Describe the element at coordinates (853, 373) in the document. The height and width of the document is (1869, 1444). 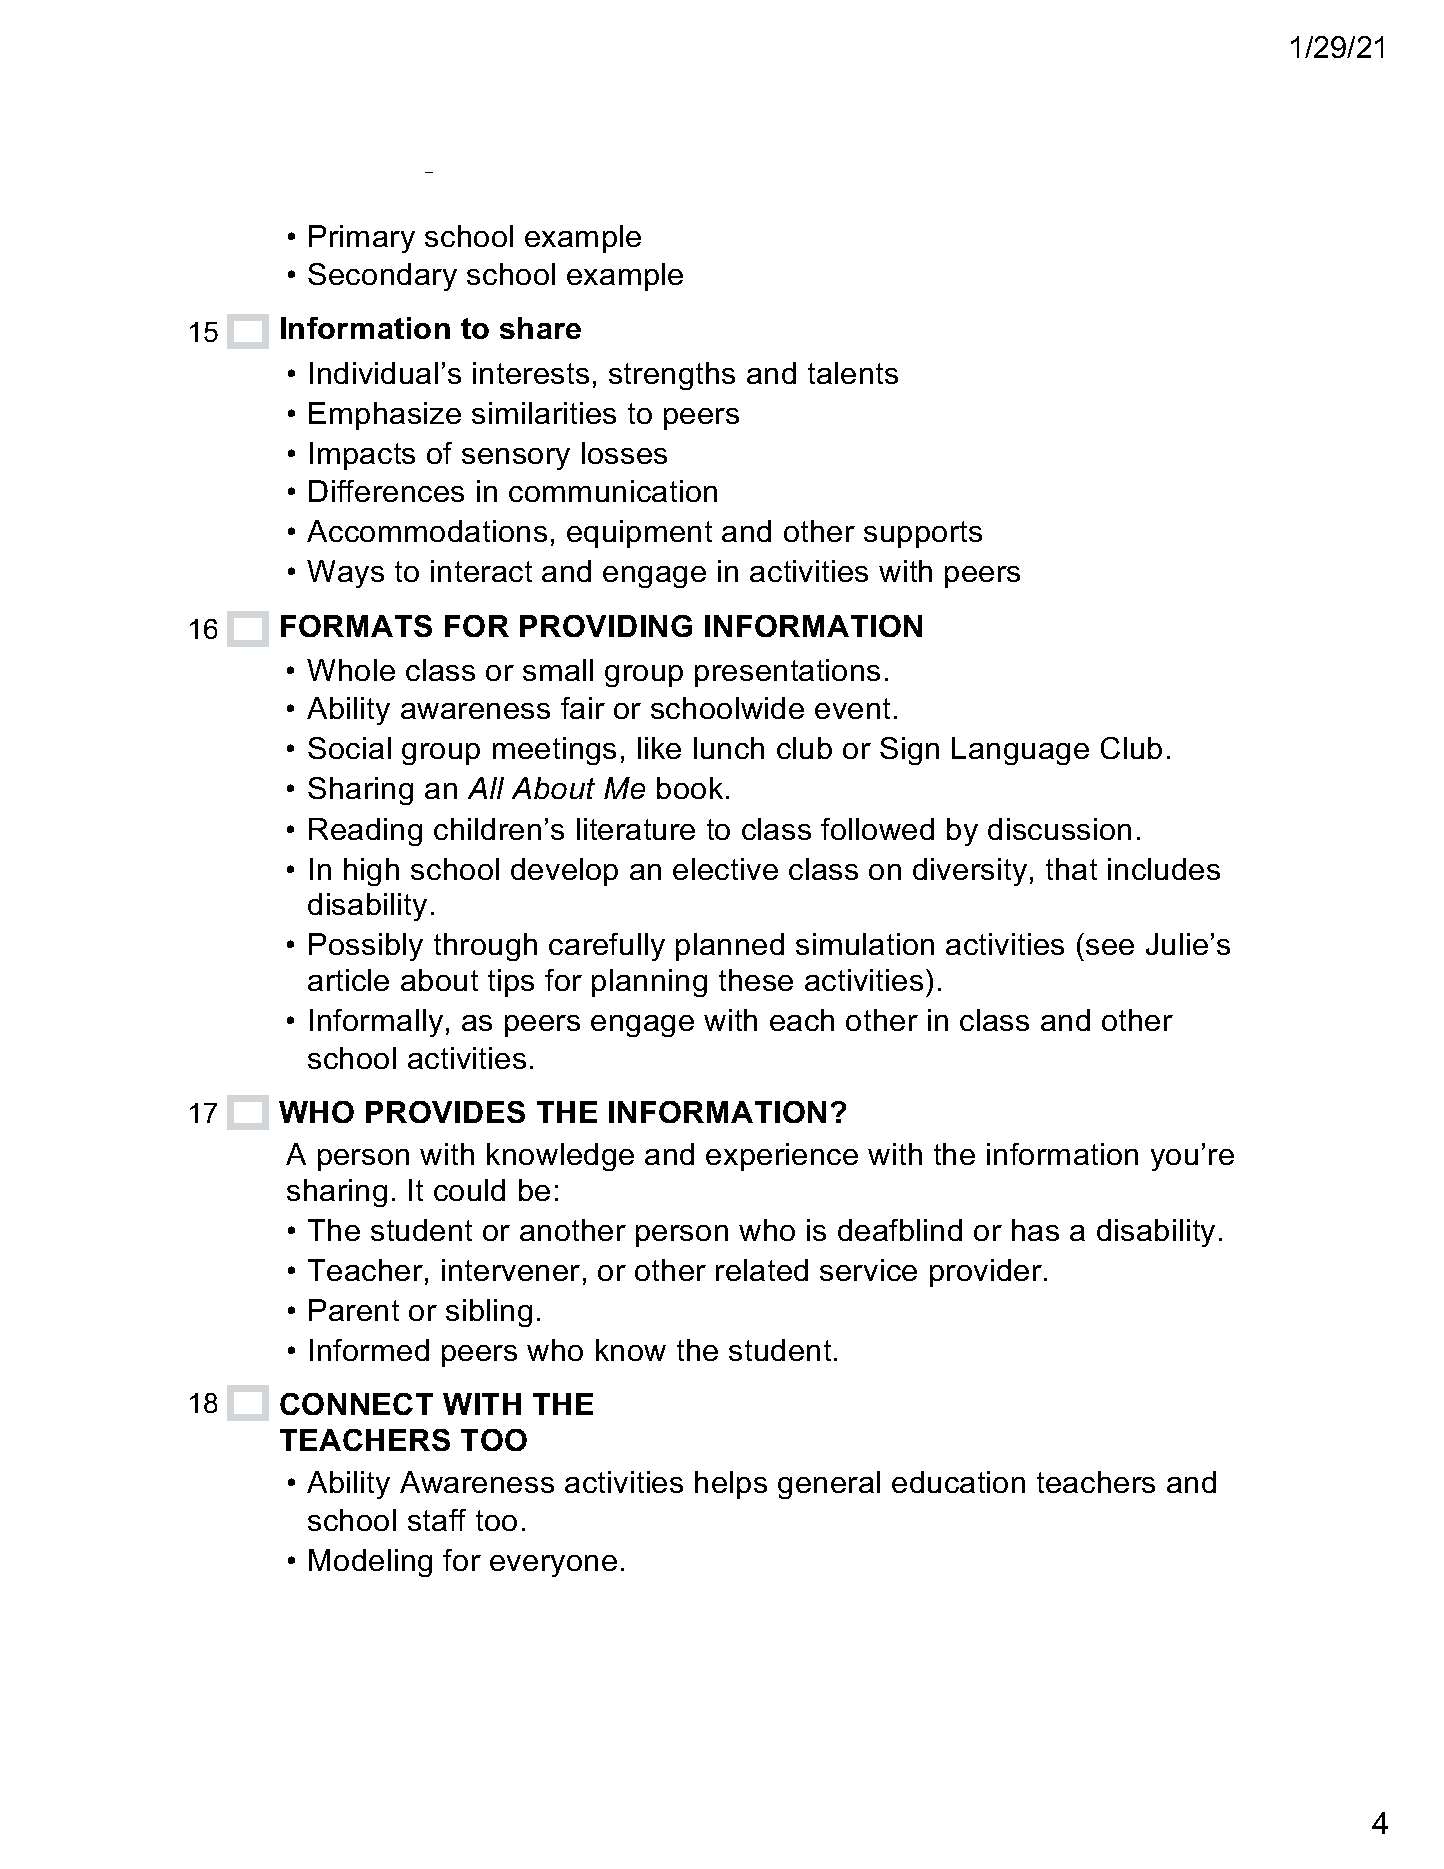
I see `talents` at that location.
